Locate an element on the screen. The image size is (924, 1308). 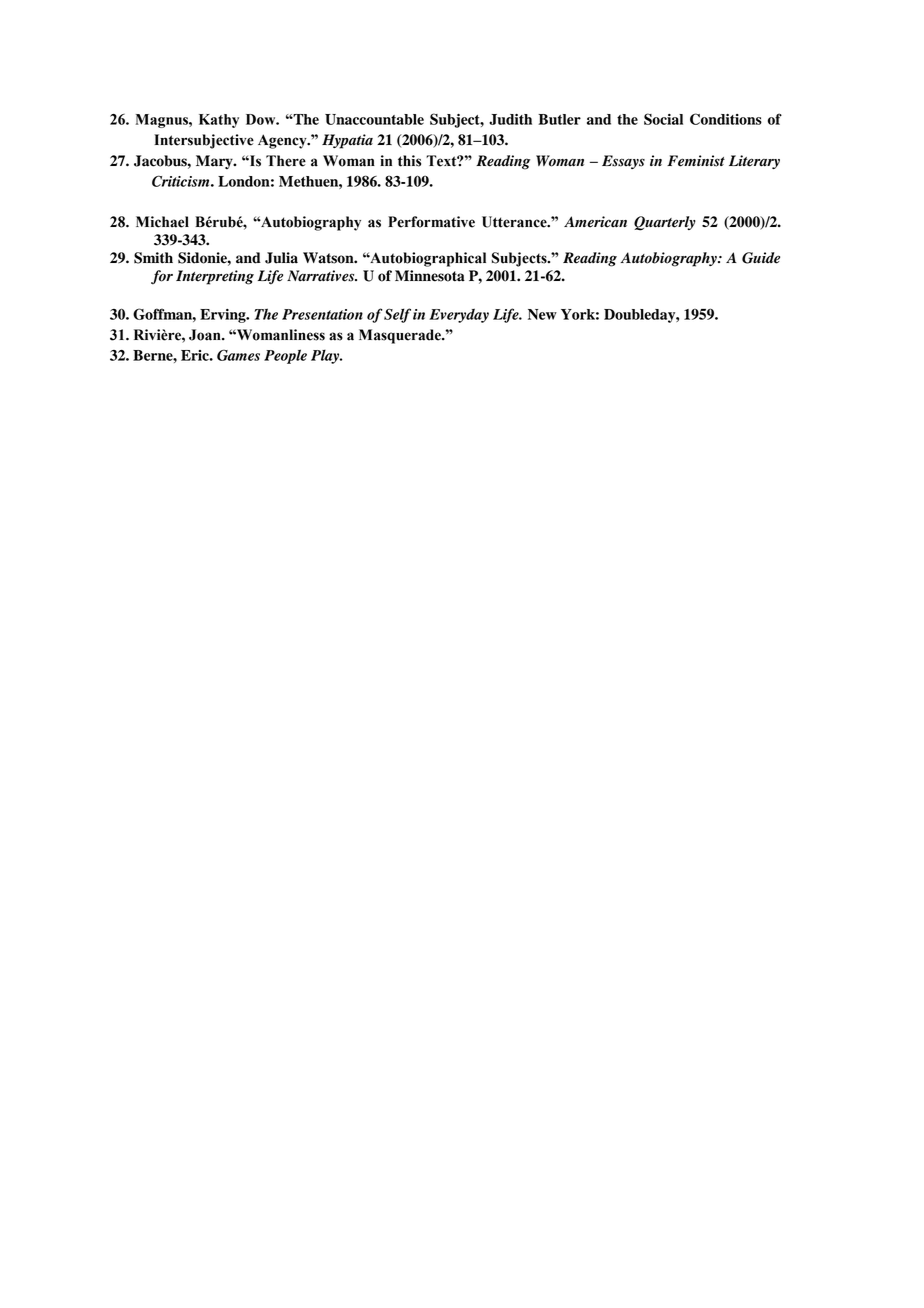
Everyday is located at coordinates (459, 315).
